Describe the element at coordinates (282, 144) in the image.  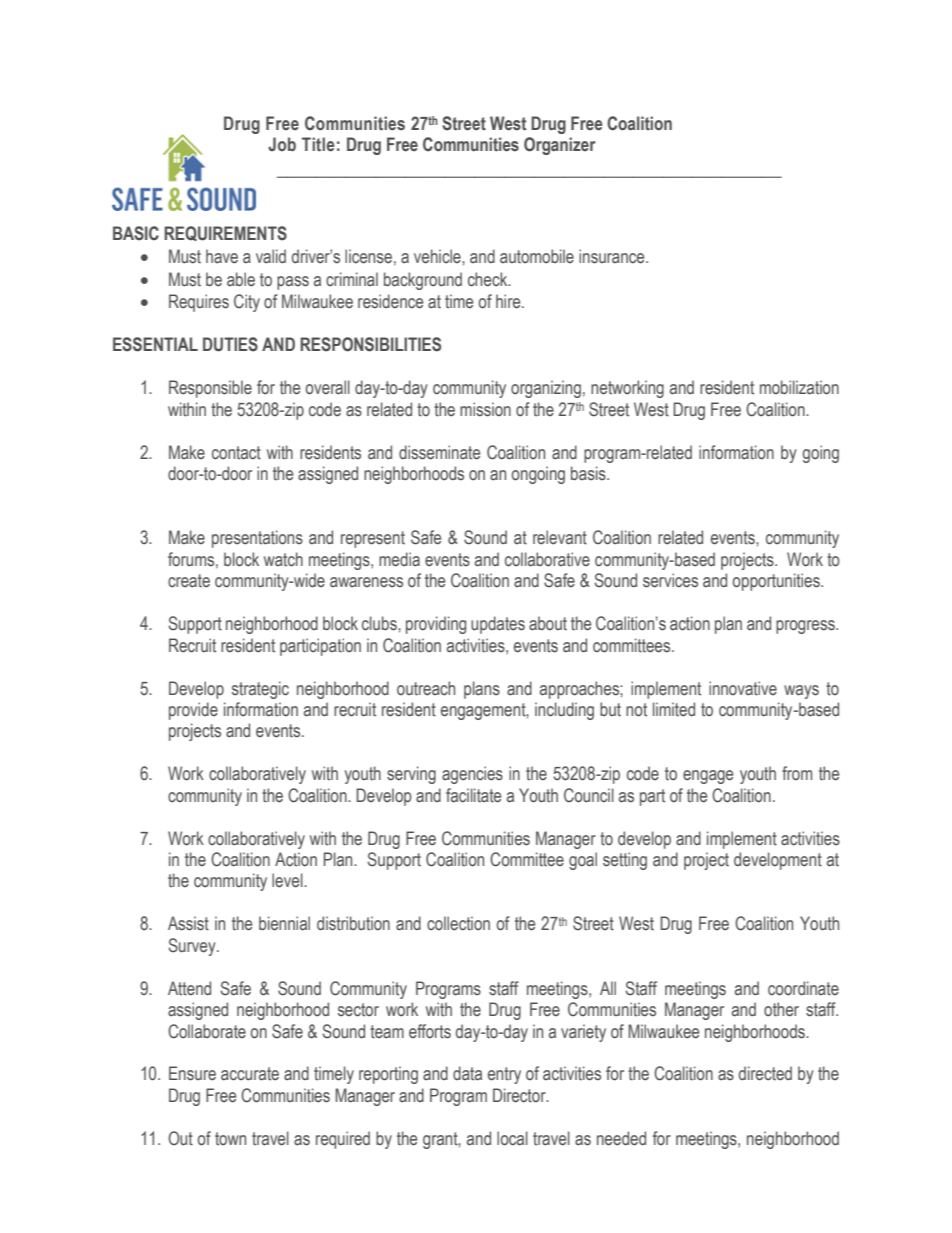
I see `Job` at that location.
